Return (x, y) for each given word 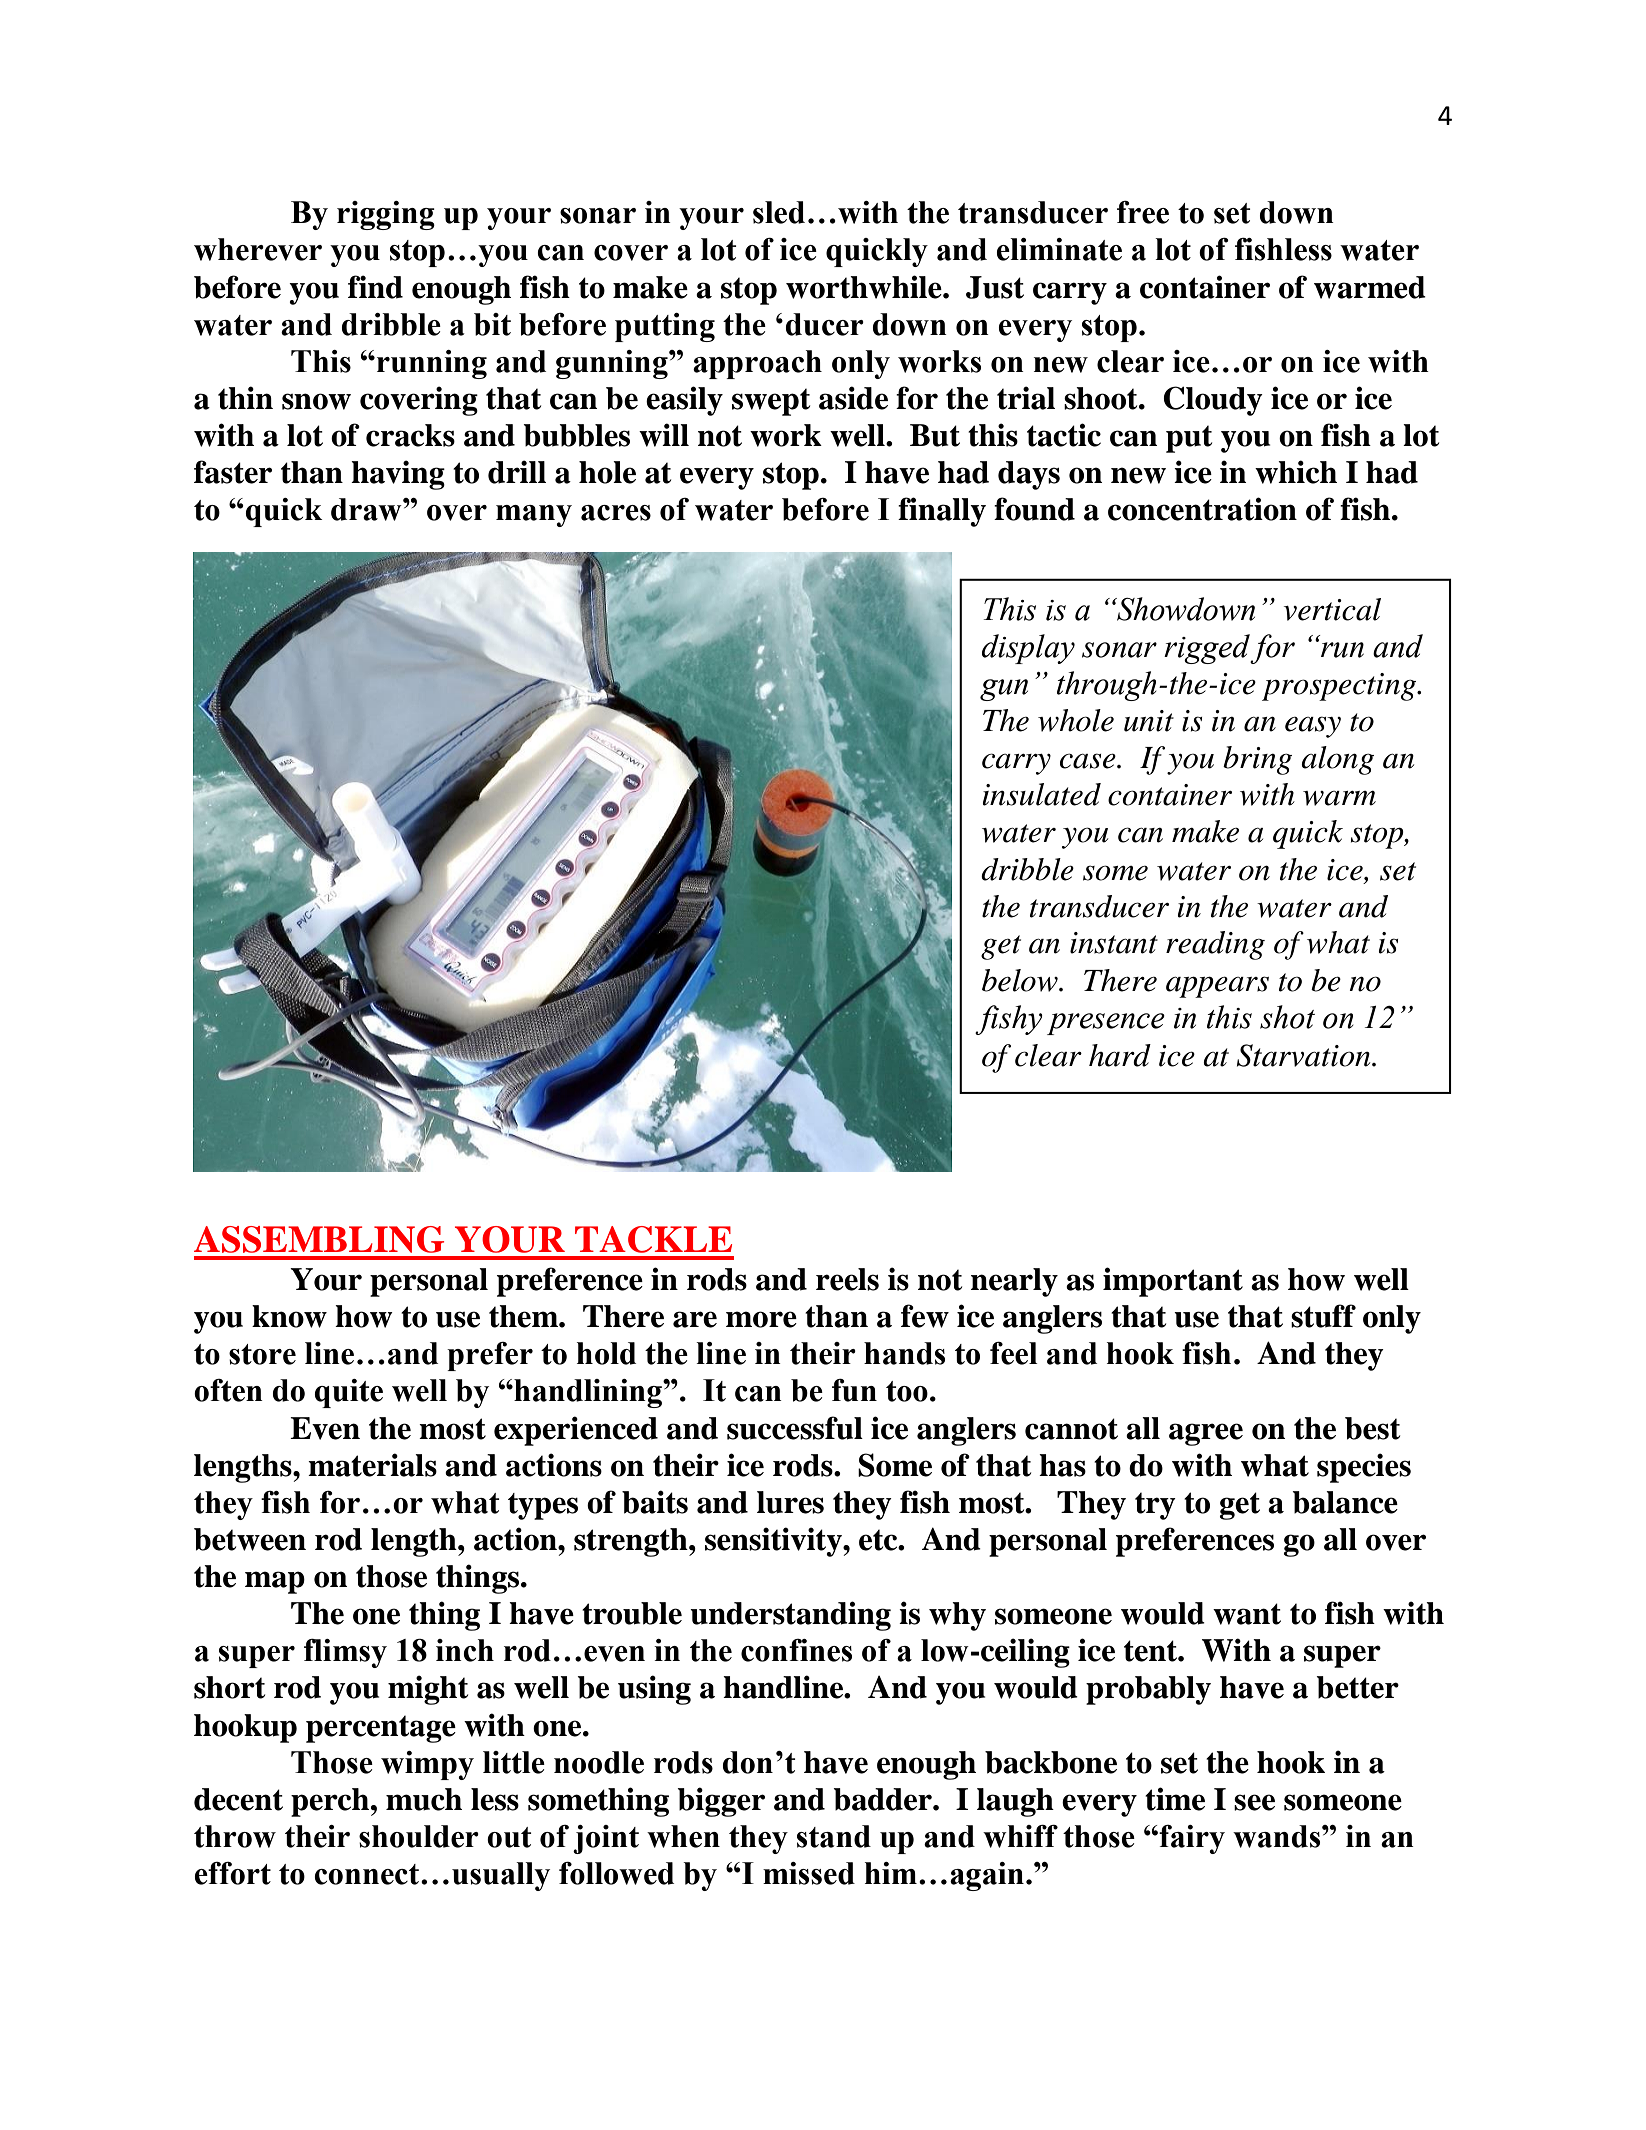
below (1021, 980)
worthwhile (865, 287)
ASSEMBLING (319, 1239)
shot (1287, 1017)
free (1143, 212)
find (375, 287)
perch (330, 1802)
